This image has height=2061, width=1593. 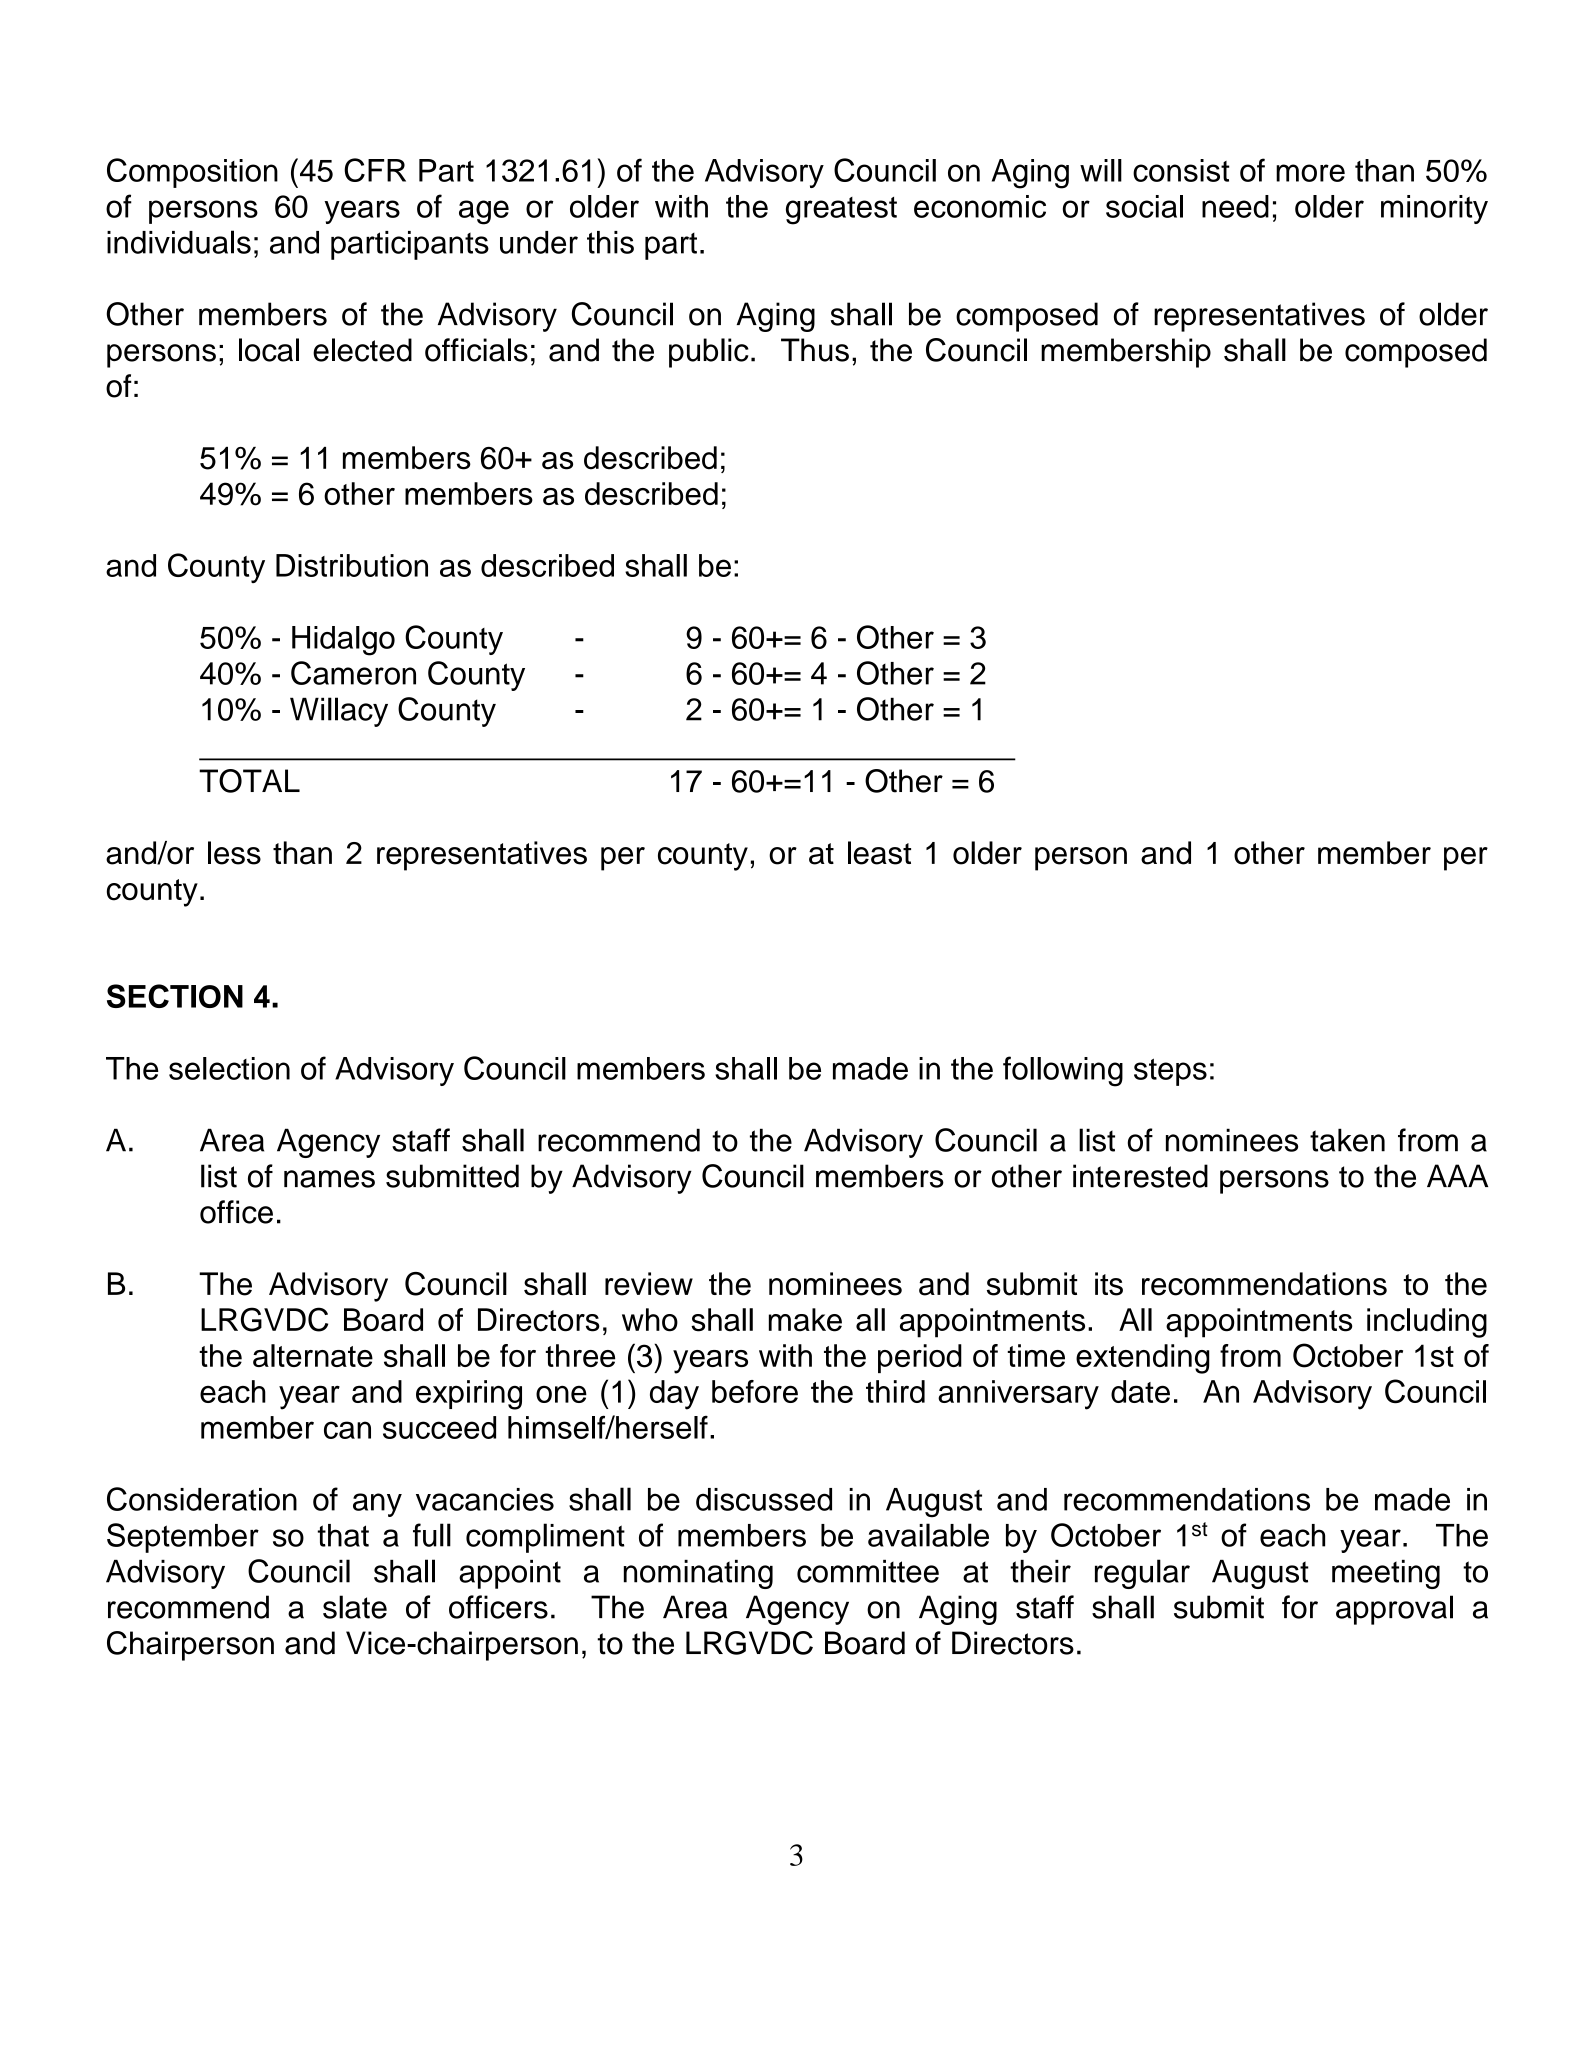 I want to click on steps, so click(x=1170, y=1072).
